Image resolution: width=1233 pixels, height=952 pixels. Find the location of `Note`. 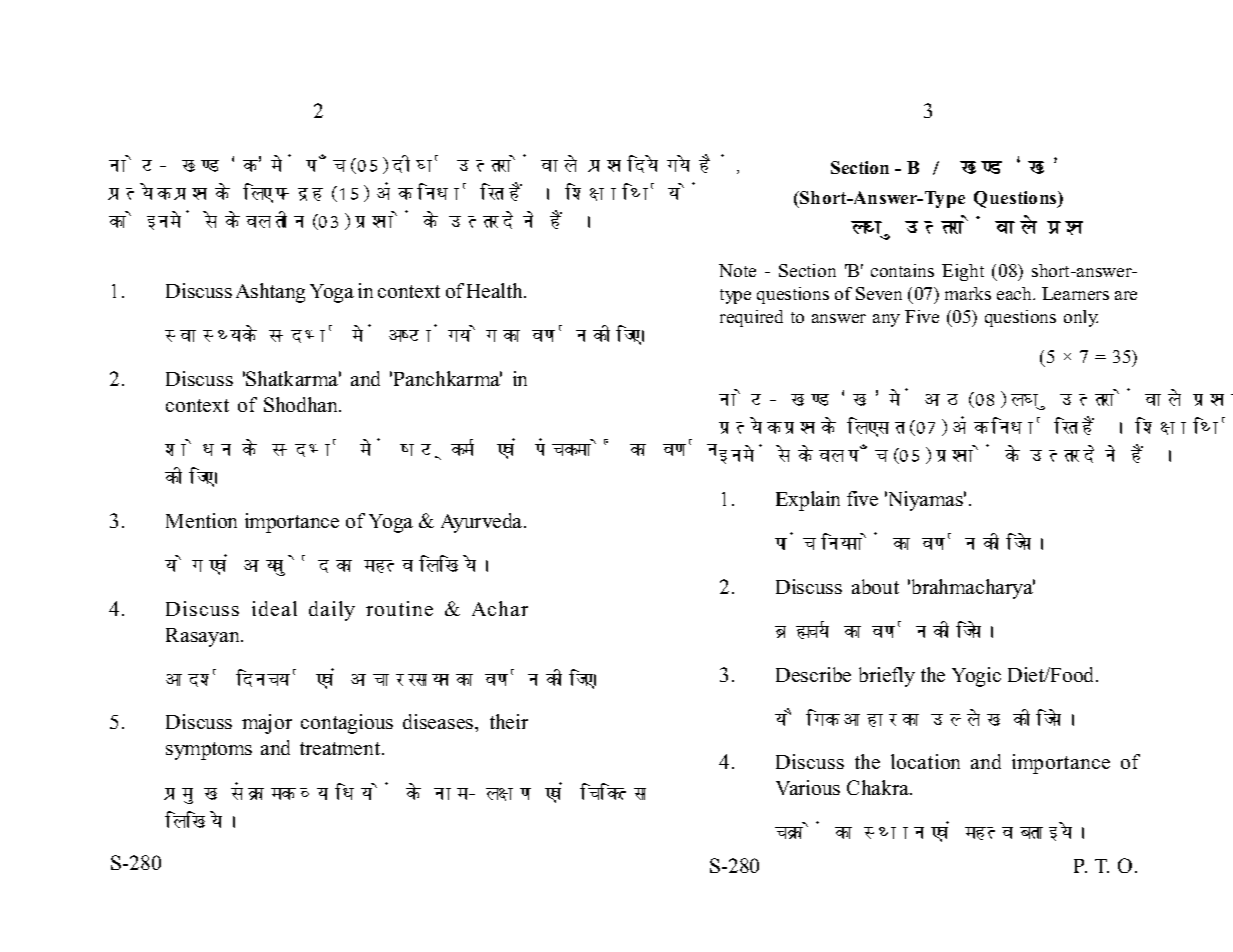

Note is located at coordinates (737, 270).
